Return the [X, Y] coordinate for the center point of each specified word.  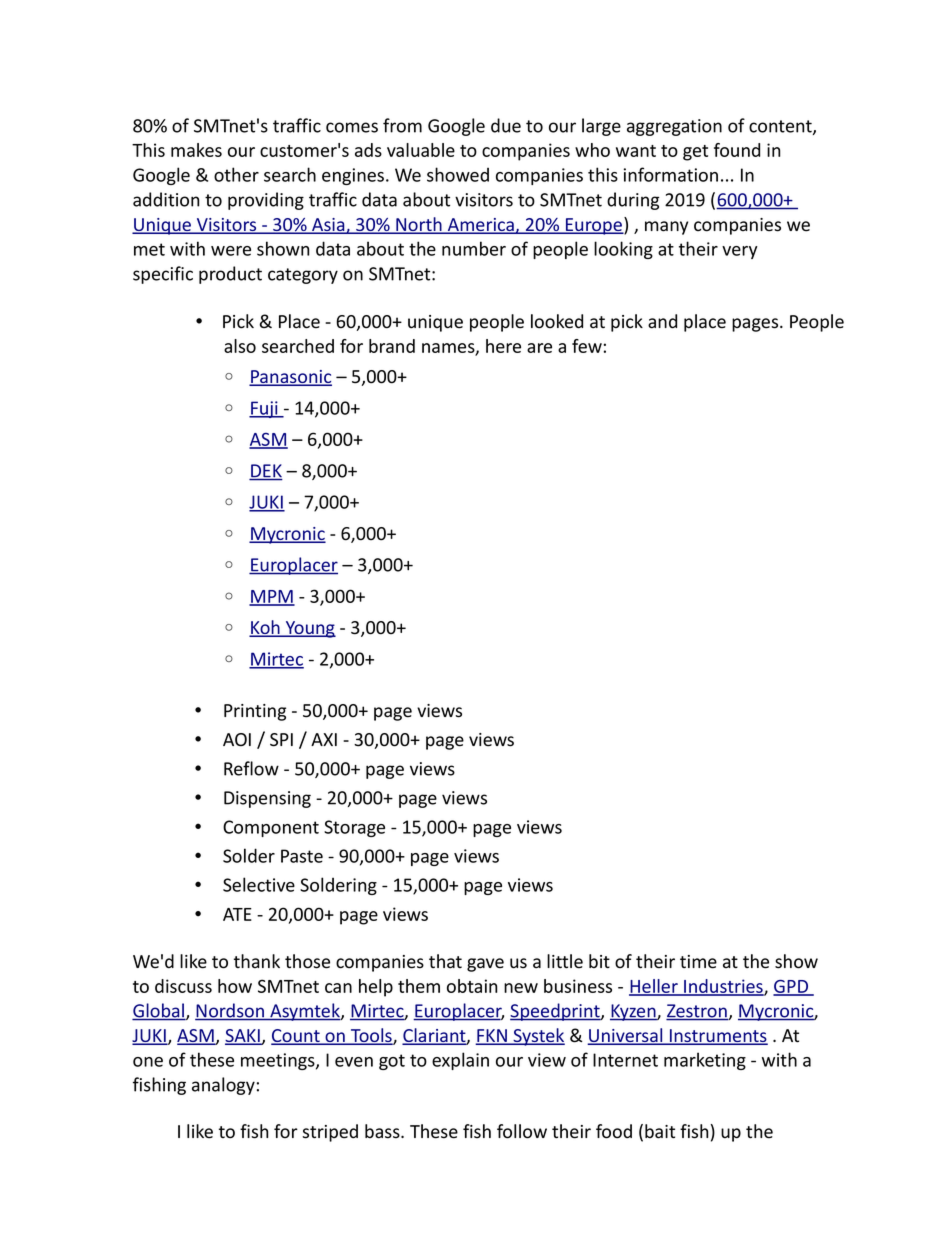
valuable [421, 150]
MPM [272, 597]
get [695, 153]
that [445, 961]
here [503, 346]
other [236, 174]
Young [309, 629]
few [587, 346]
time [698, 962]
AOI [237, 740]
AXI [324, 739]
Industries [723, 987]
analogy [223, 1086]
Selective [259, 884]
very [740, 252]
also [240, 346]
